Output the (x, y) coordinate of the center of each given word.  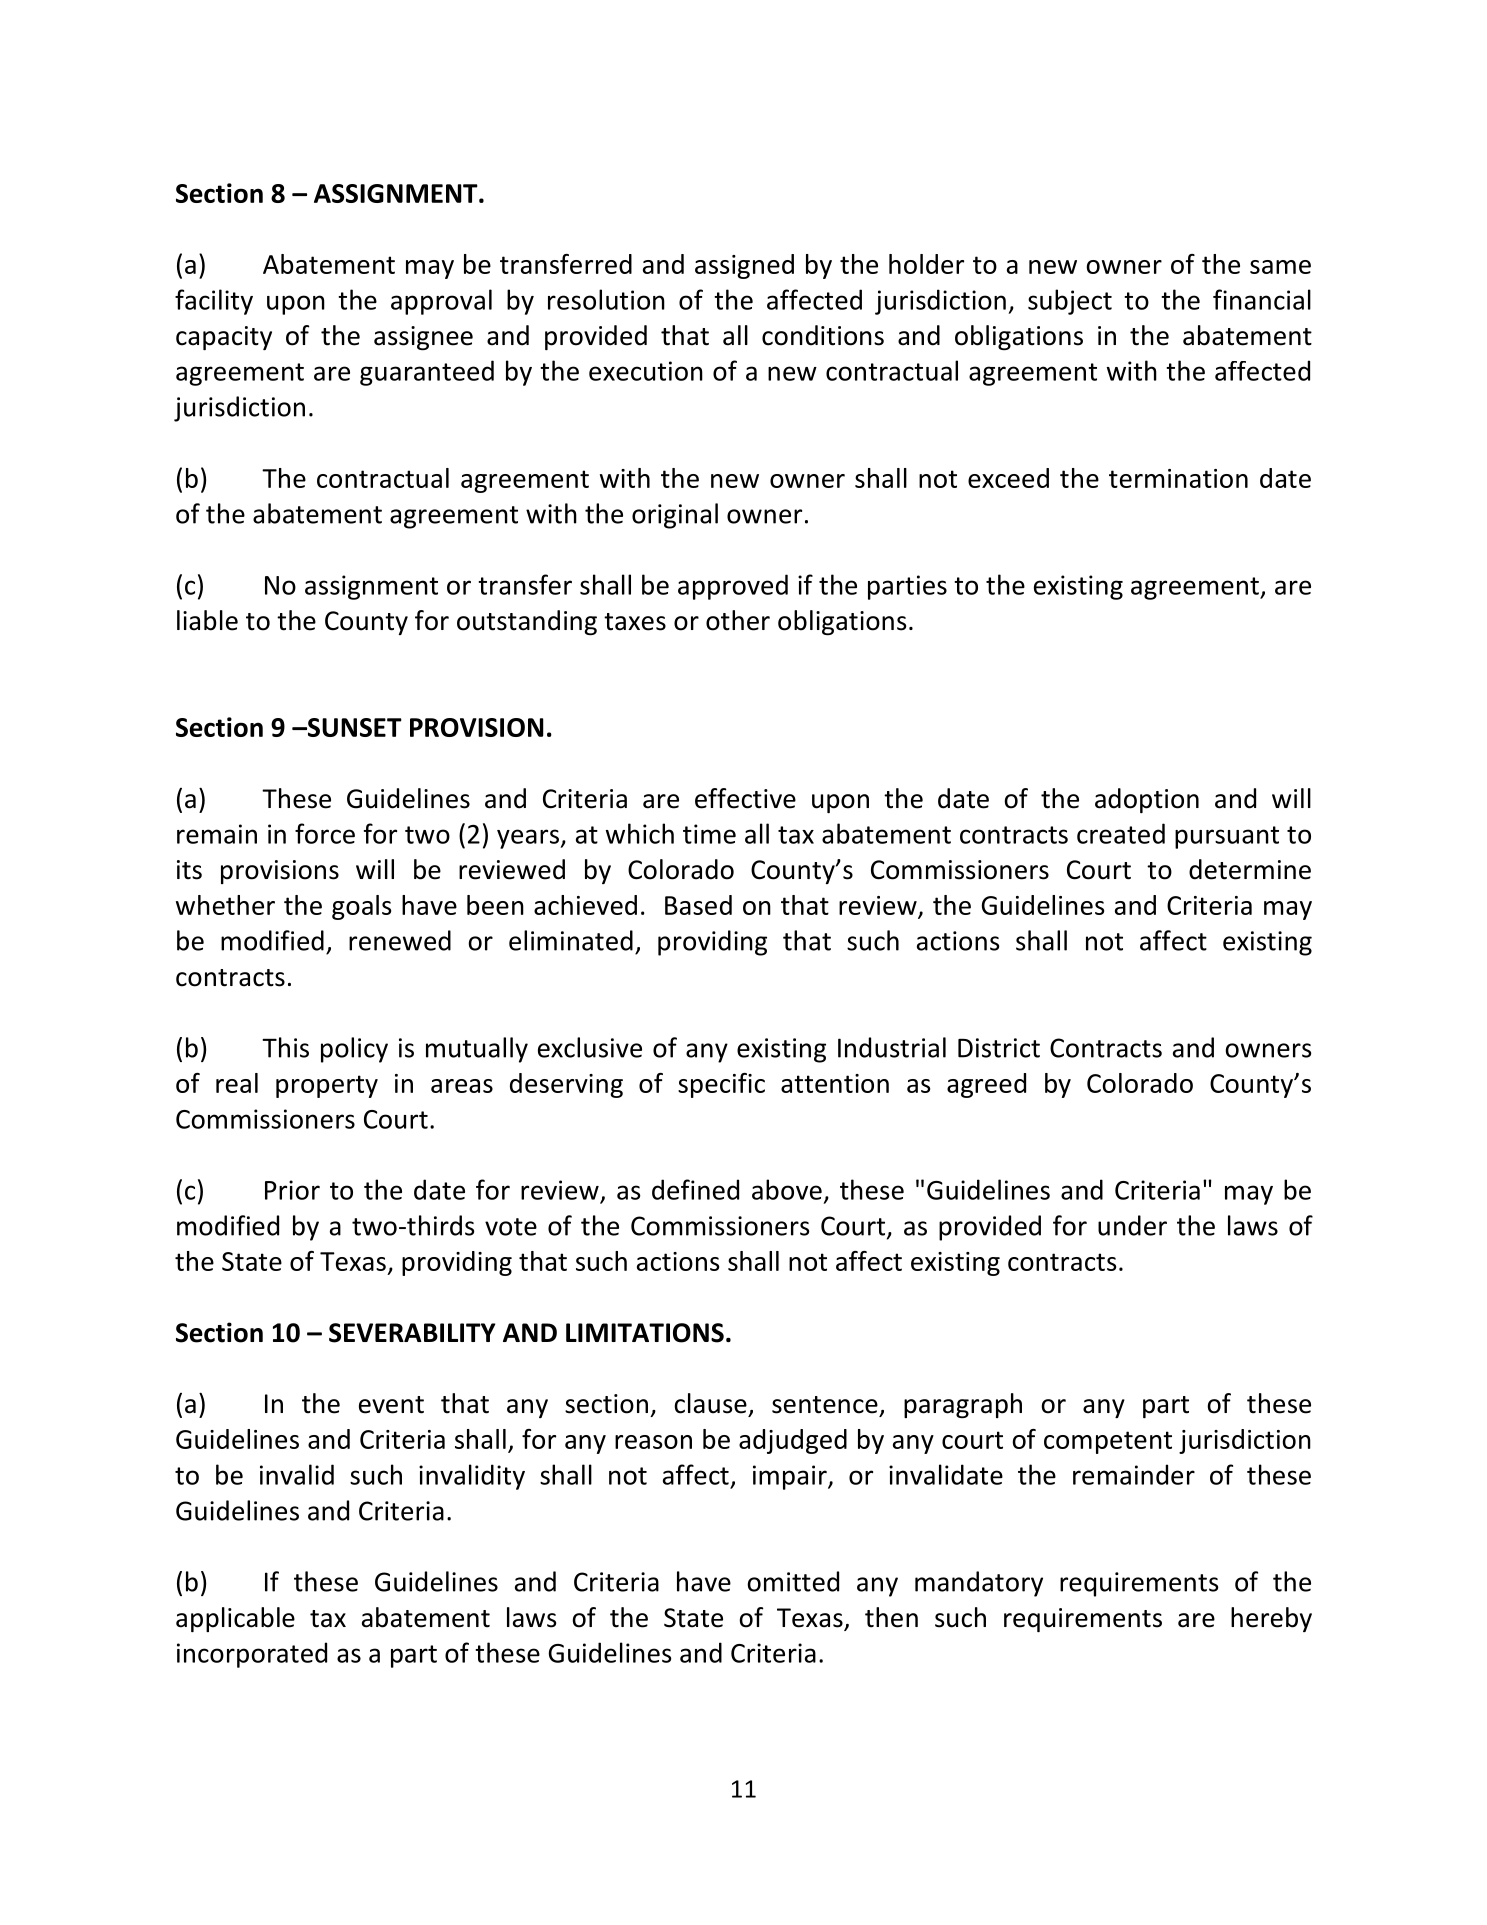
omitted (793, 1581)
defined (695, 1189)
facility (214, 302)
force (325, 833)
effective (745, 798)
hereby (1271, 1619)
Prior (292, 1190)
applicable (235, 1619)
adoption (1147, 800)
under (1132, 1225)
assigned (744, 266)
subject (1070, 302)
